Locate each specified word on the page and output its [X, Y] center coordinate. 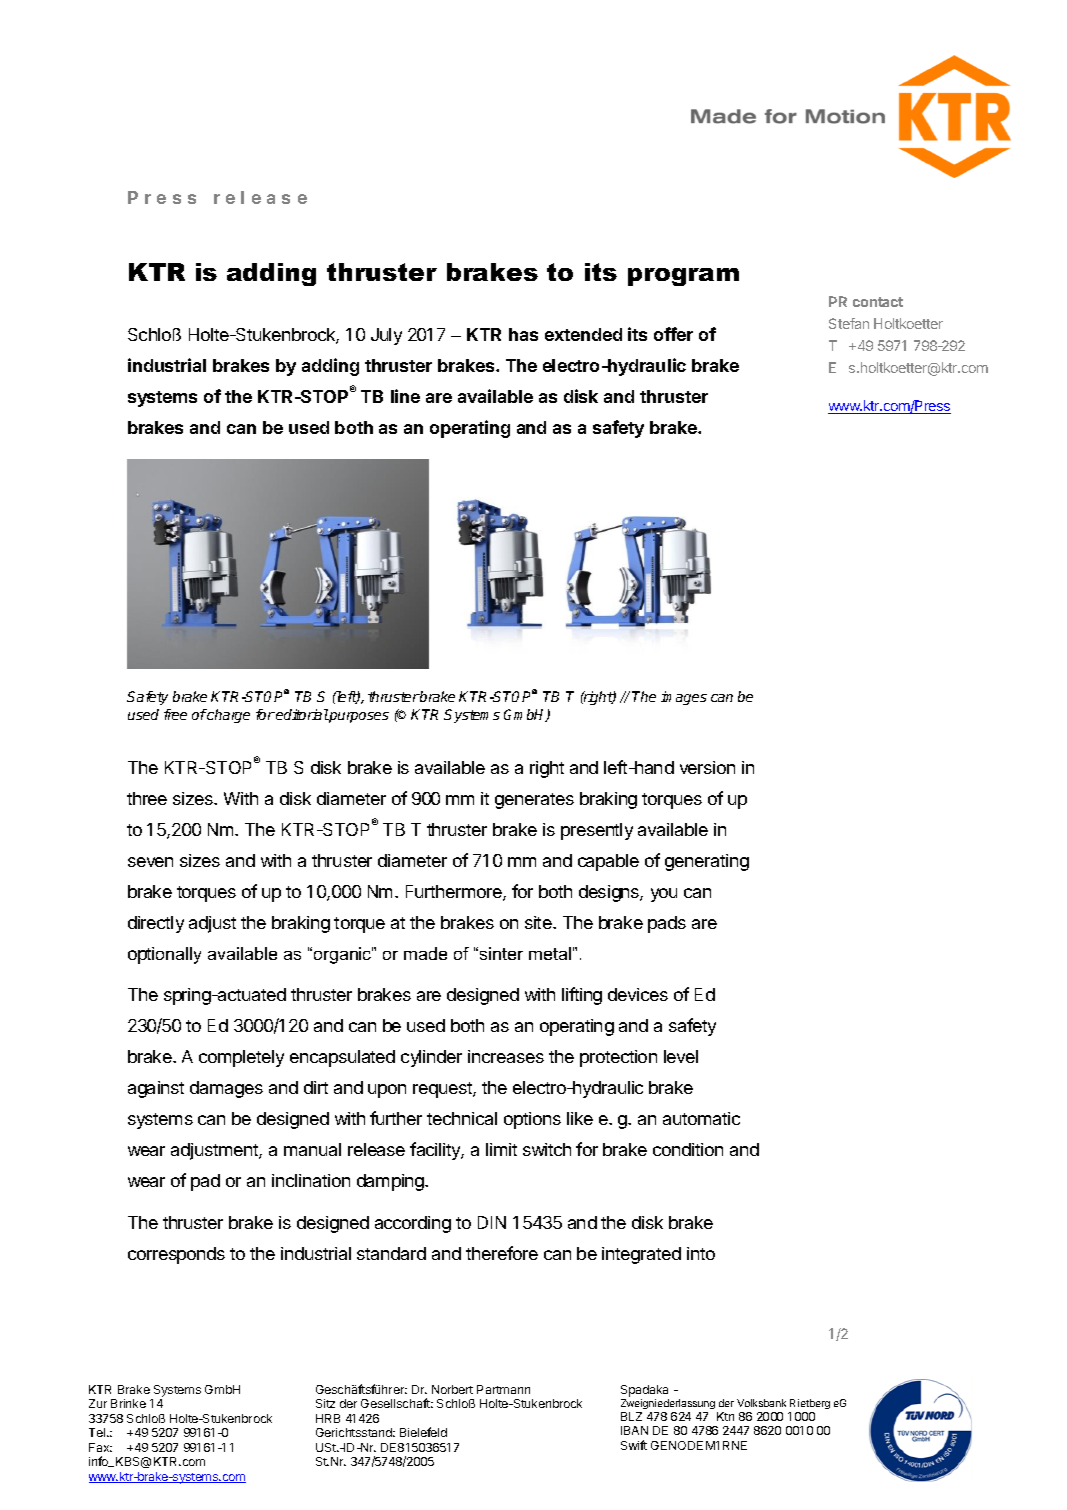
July [386, 336]
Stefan [849, 323]
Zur [98, 1403]
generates [534, 801]
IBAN [634, 1430]
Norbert [452, 1389]
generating [707, 862]
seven [150, 862]
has [523, 334]
